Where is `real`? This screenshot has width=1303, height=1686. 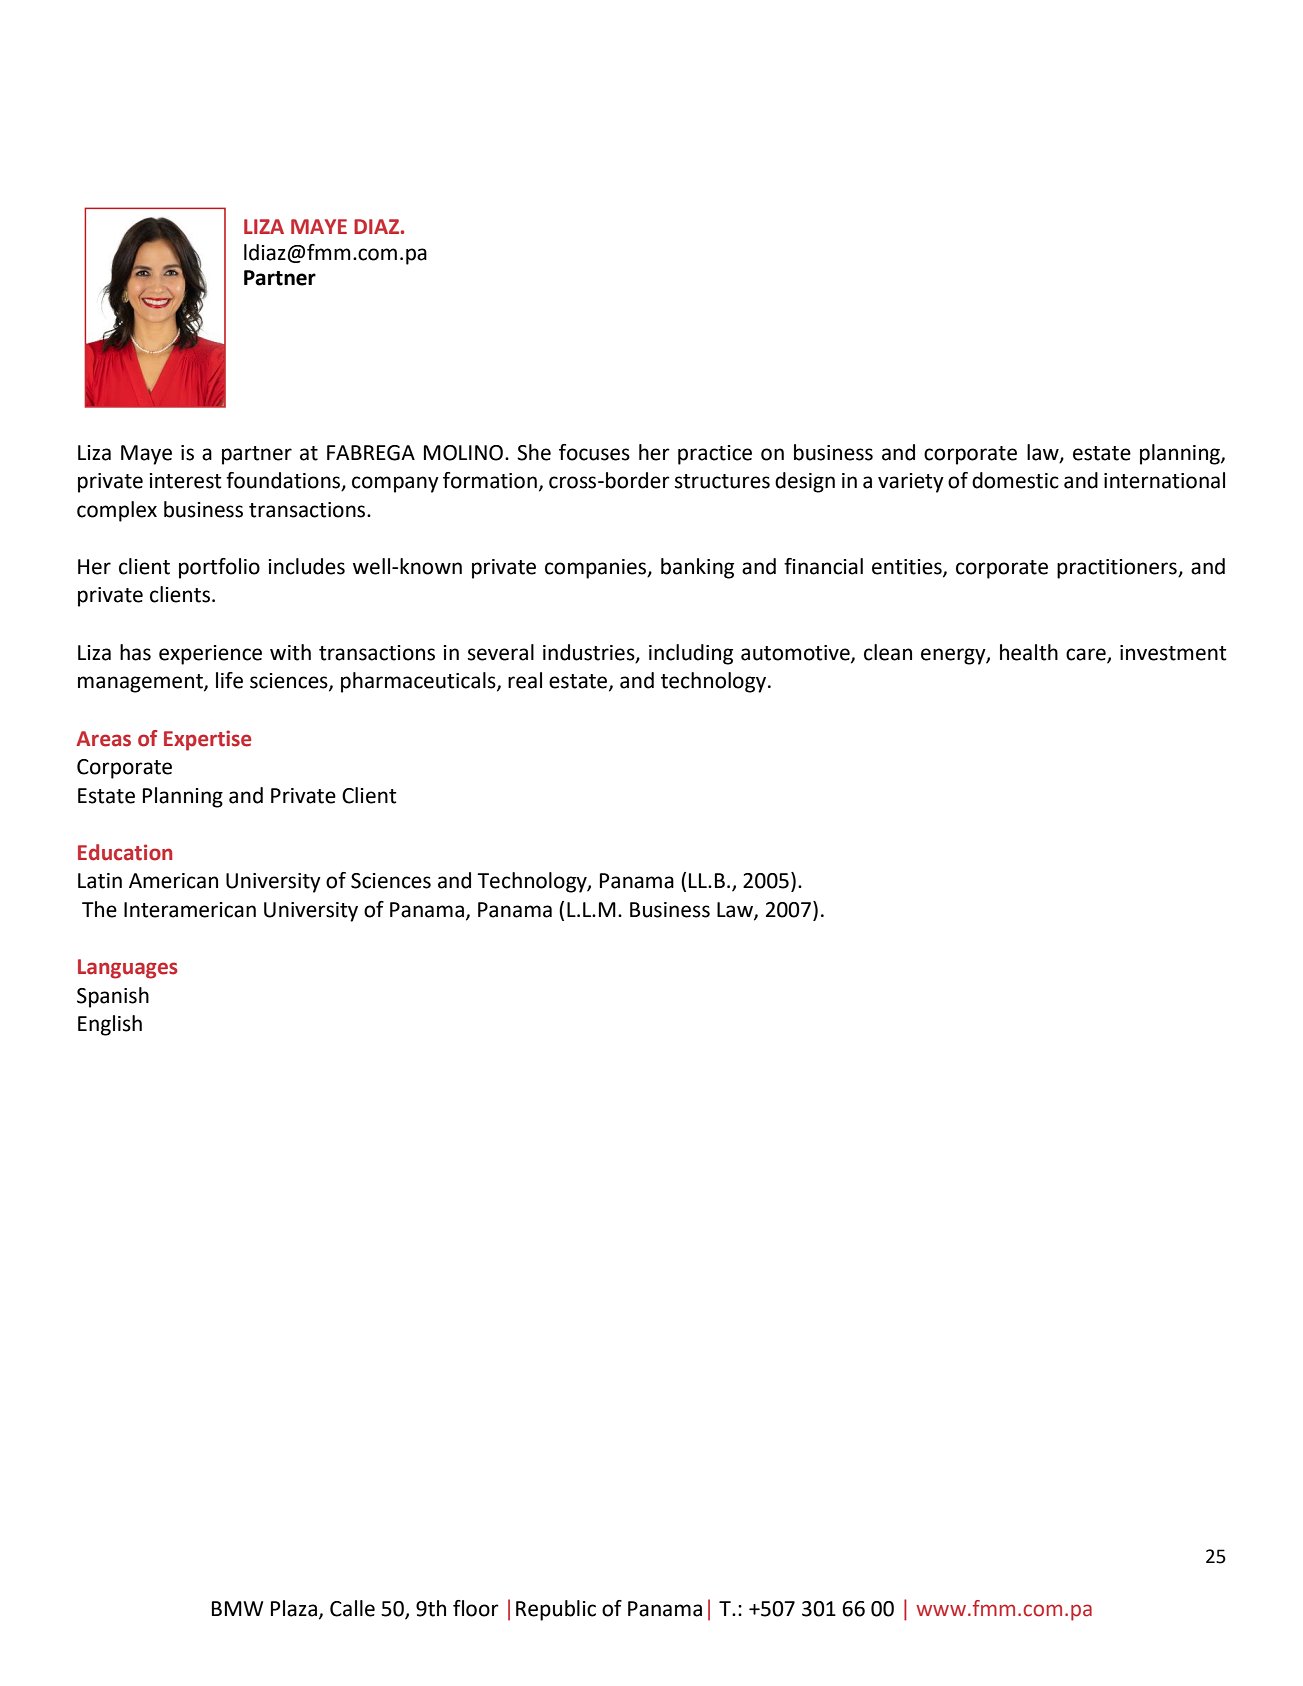
real is located at coordinates (525, 680).
